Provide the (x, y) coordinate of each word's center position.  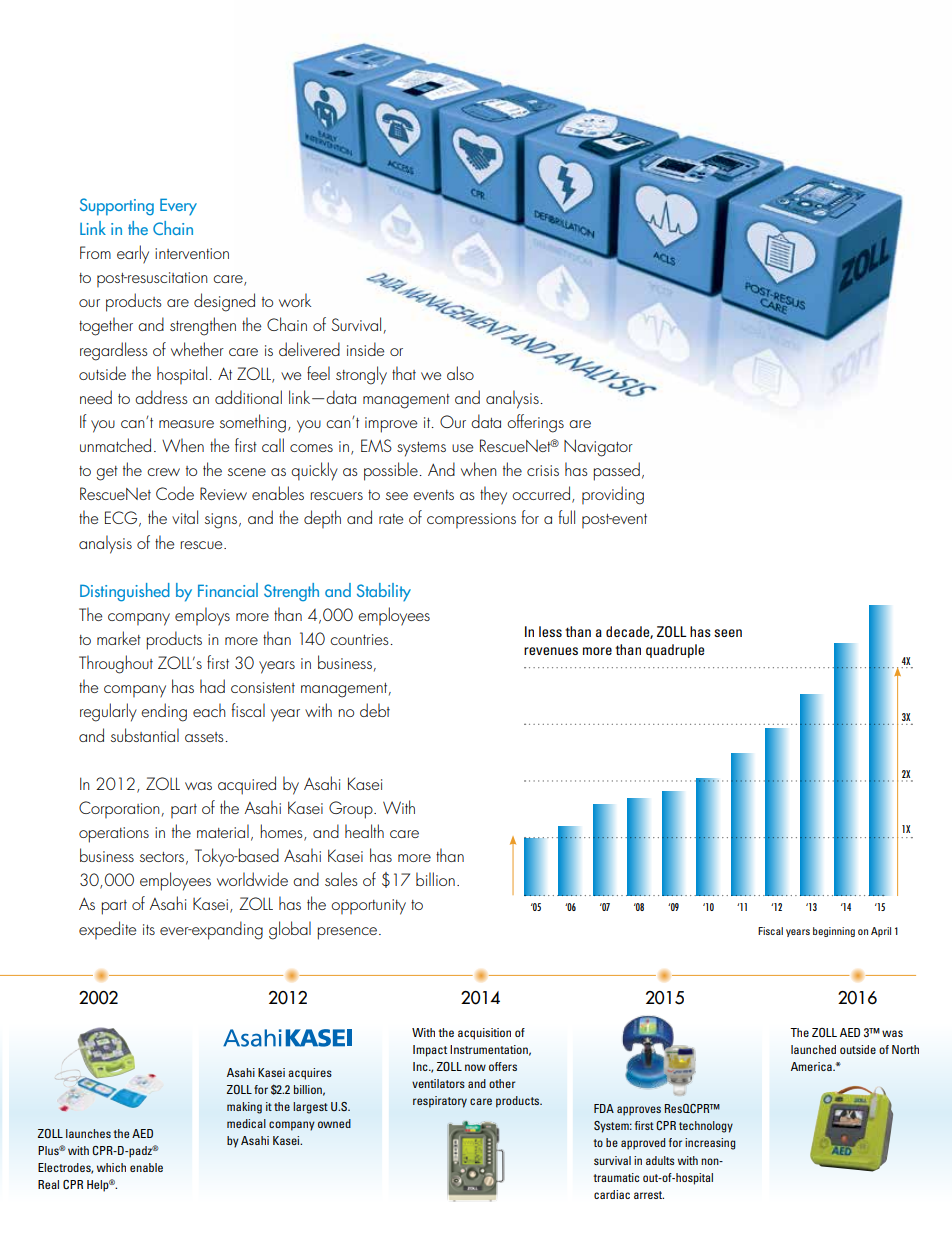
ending (164, 712)
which (111, 1167)
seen (728, 633)
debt (375, 710)
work (295, 300)
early (133, 254)
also (460, 373)
